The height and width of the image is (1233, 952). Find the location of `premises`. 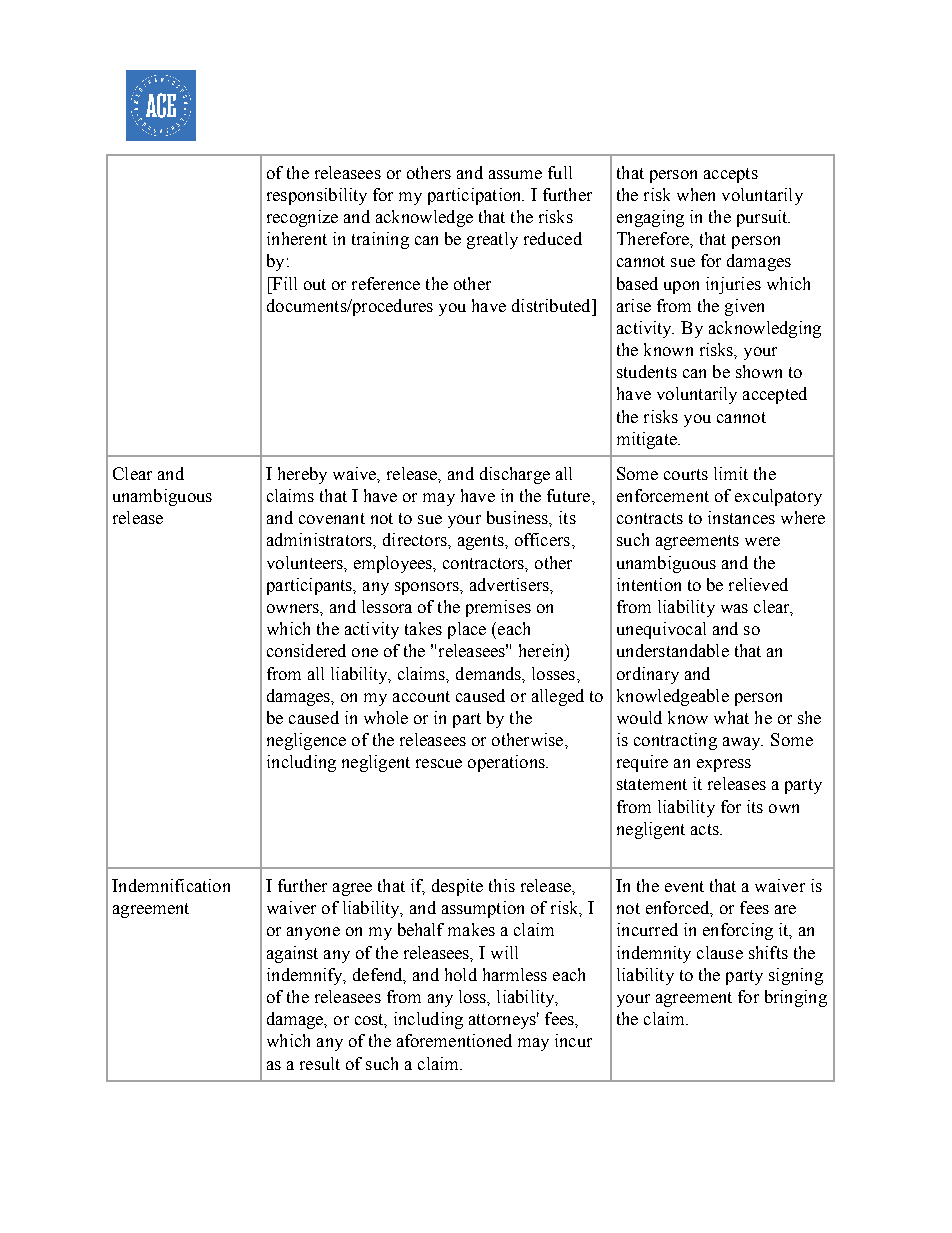

premises is located at coordinates (498, 608).
